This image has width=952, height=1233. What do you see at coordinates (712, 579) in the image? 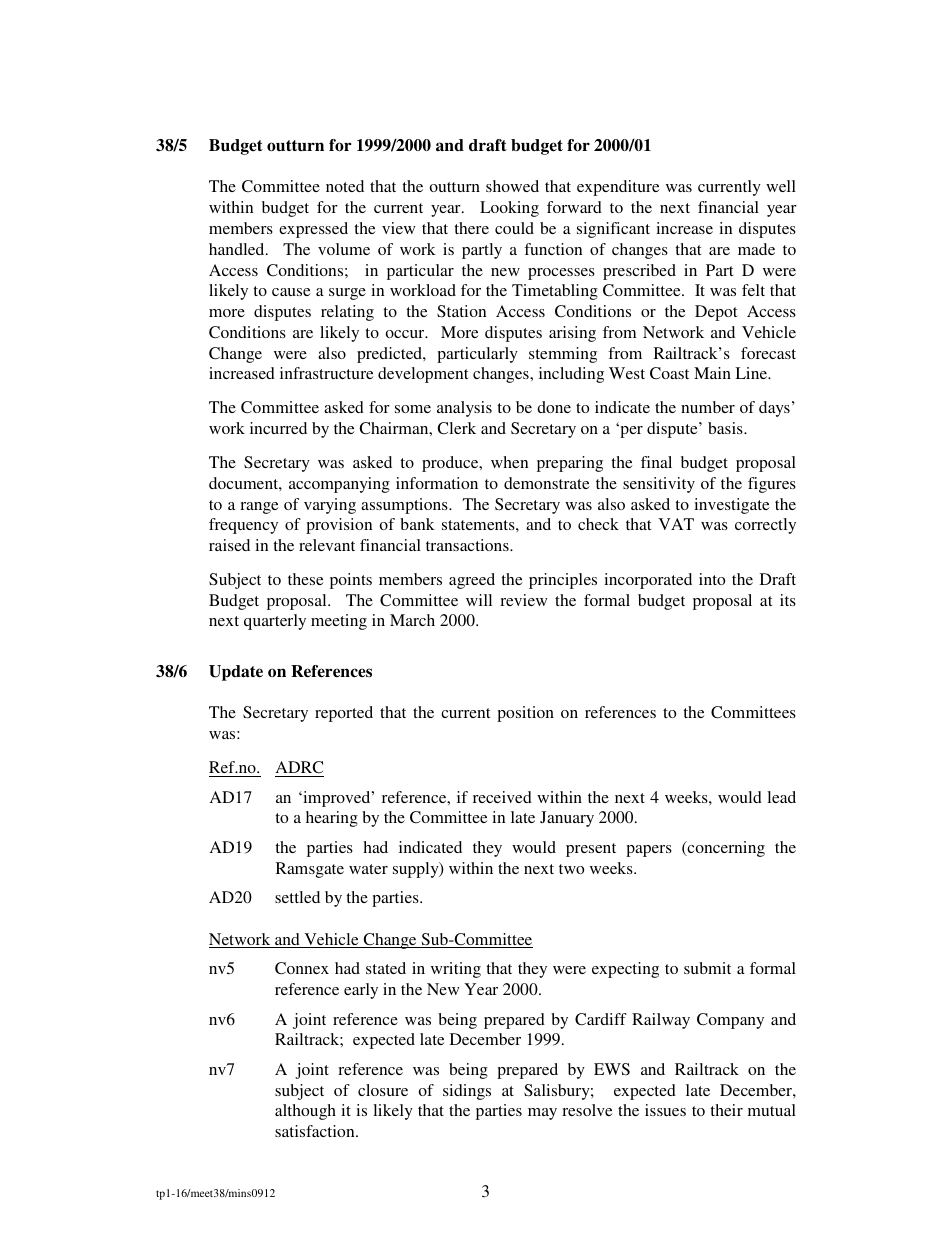
I see `into` at bounding box center [712, 579].
